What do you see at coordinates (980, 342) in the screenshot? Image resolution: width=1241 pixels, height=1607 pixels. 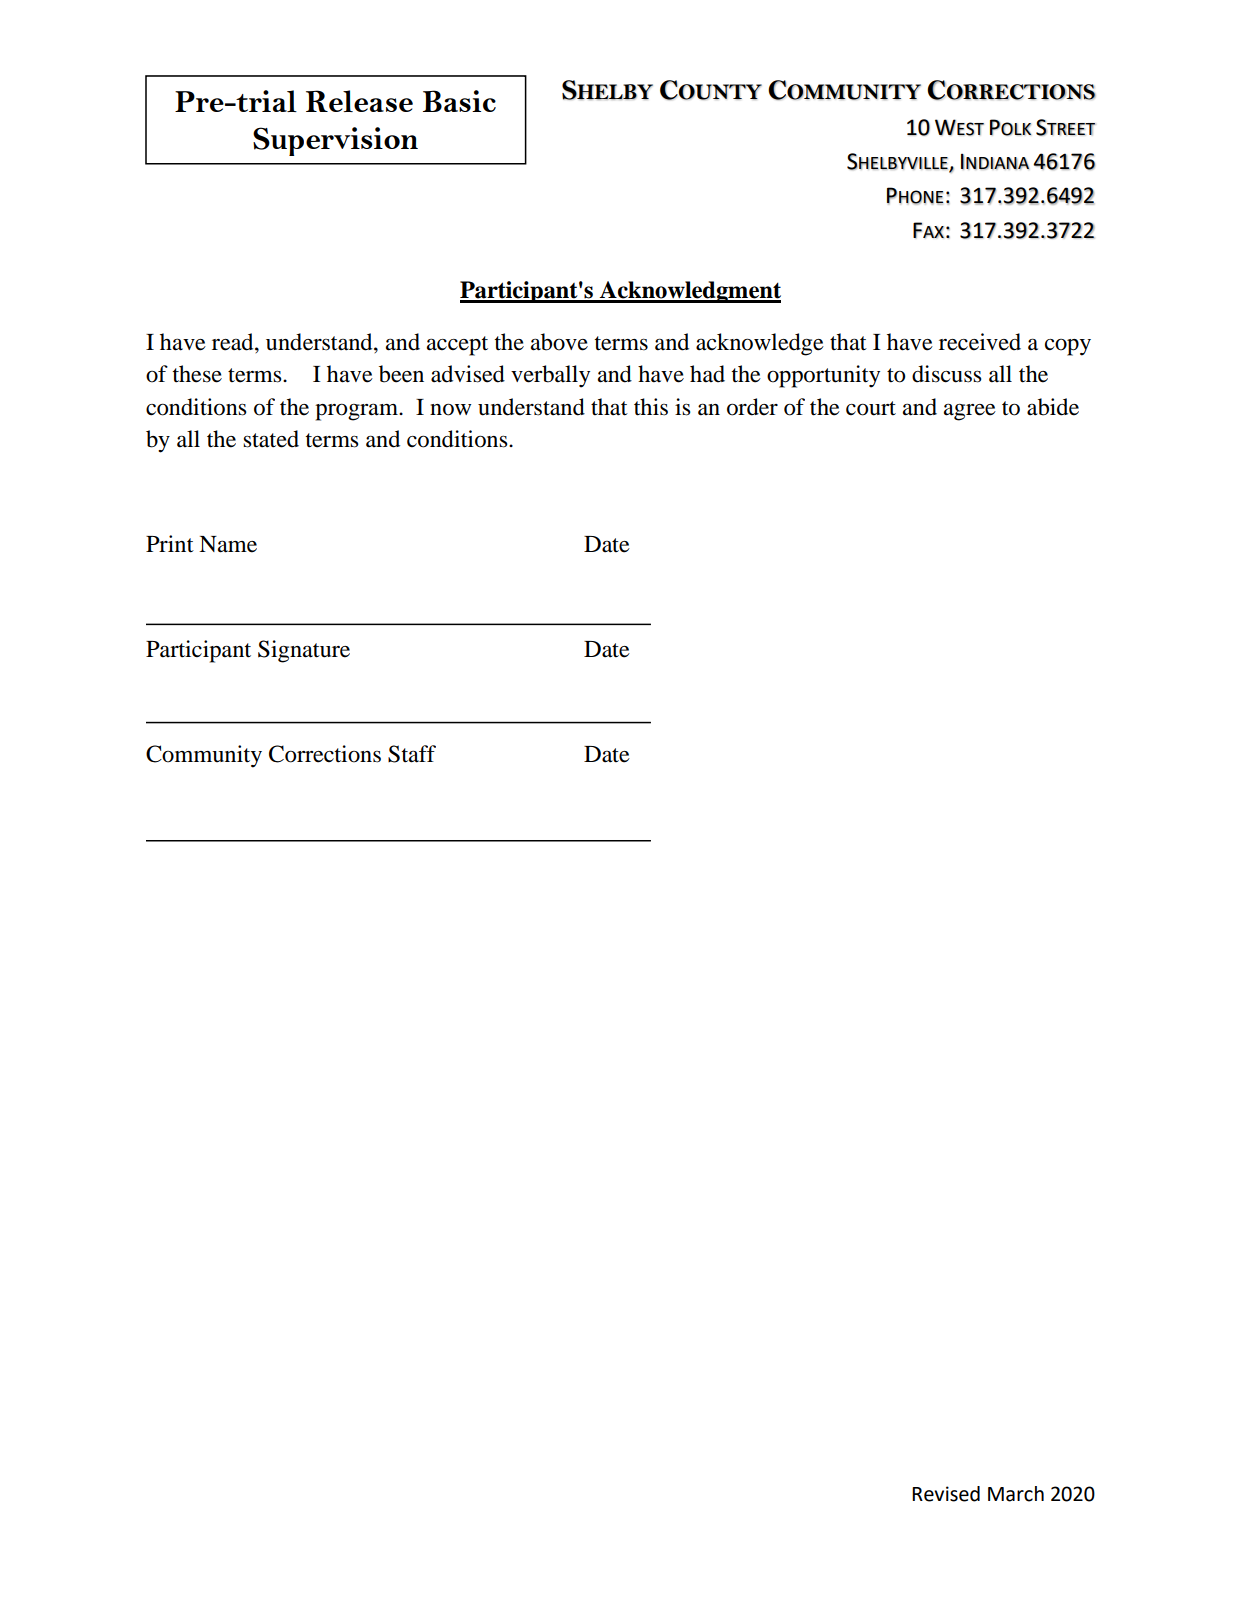 I see `received` at bounding box center [980, 342].
